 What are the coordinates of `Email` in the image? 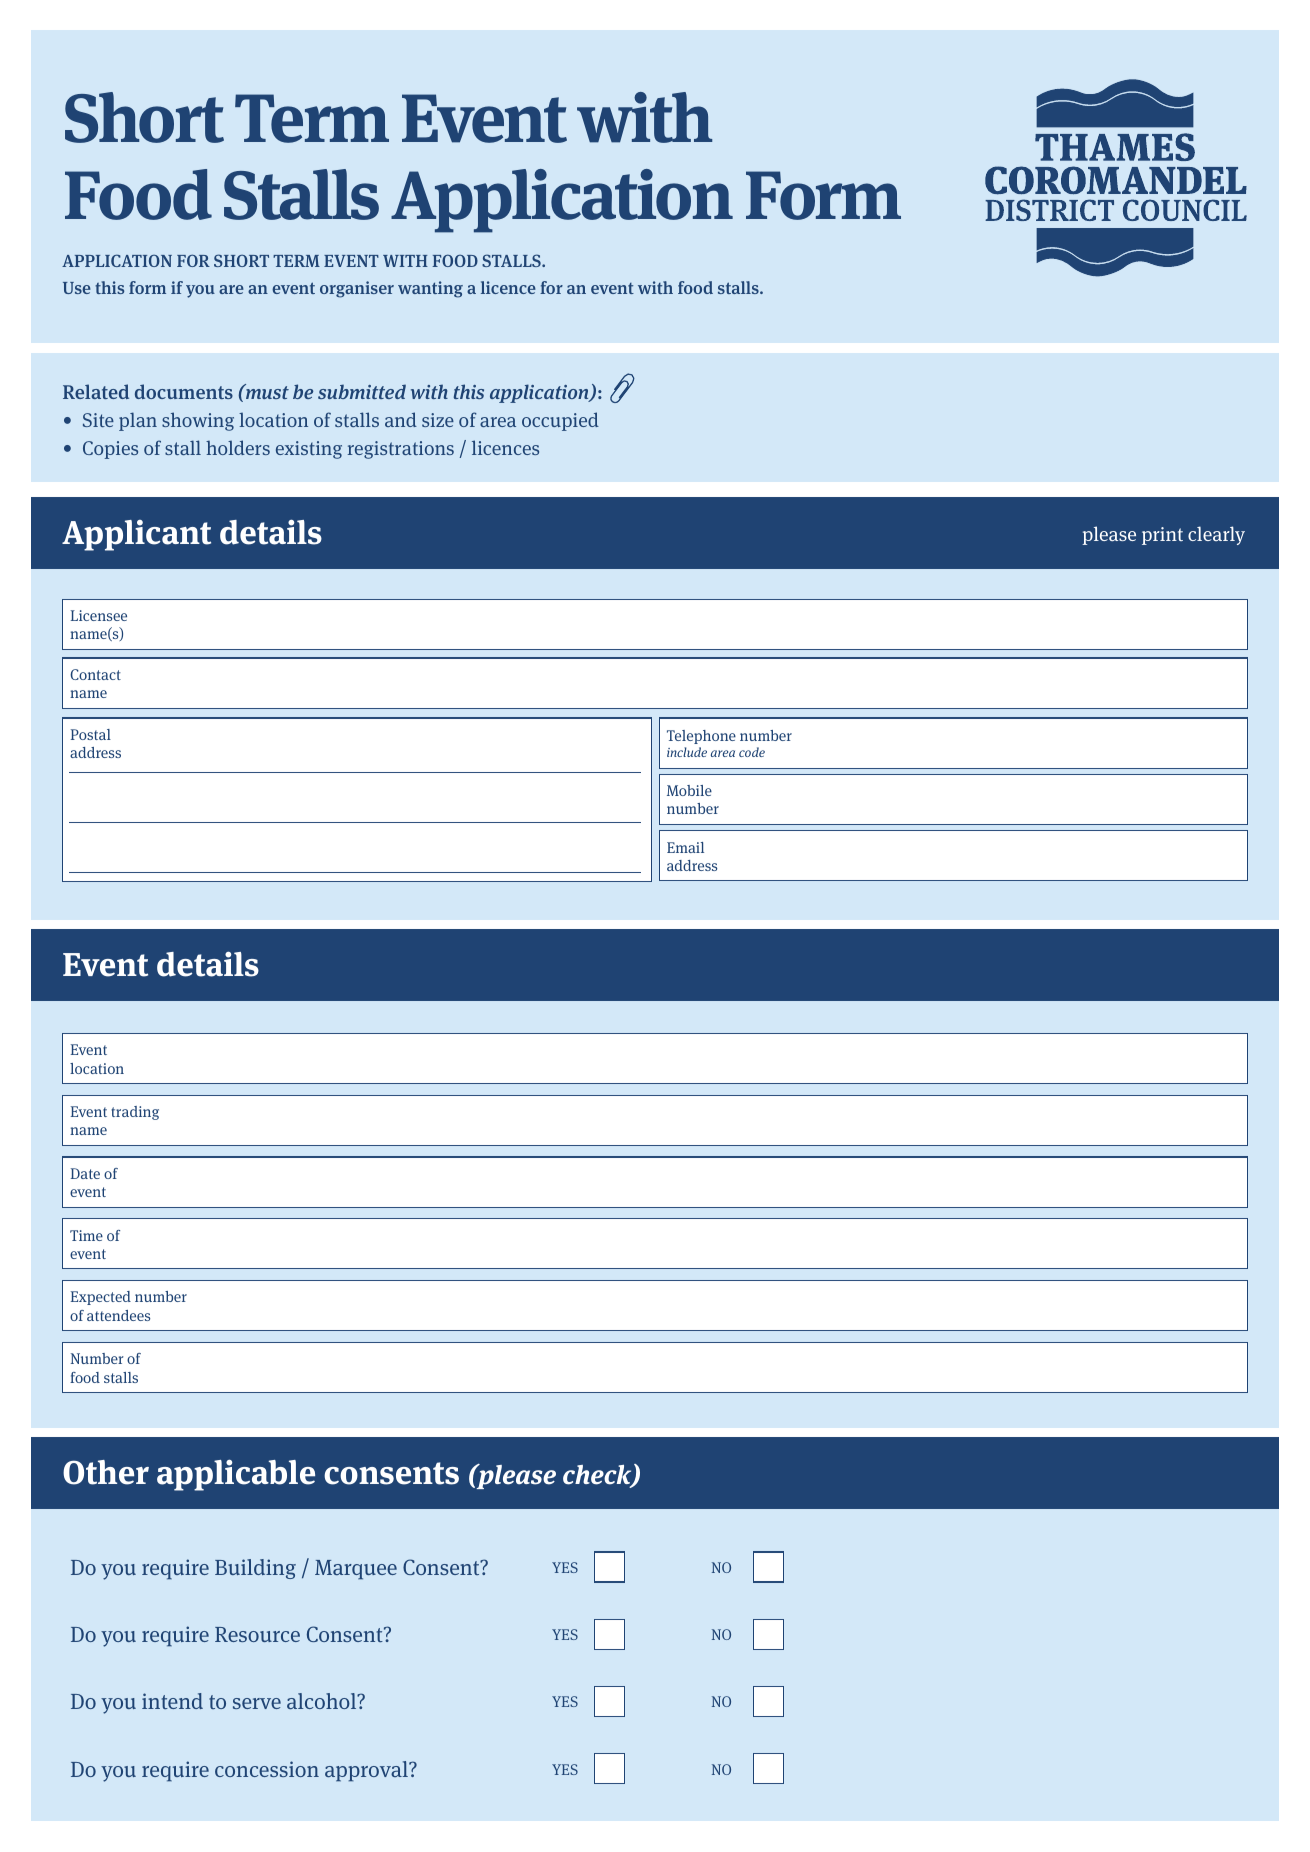 It's located at (685, 847).
